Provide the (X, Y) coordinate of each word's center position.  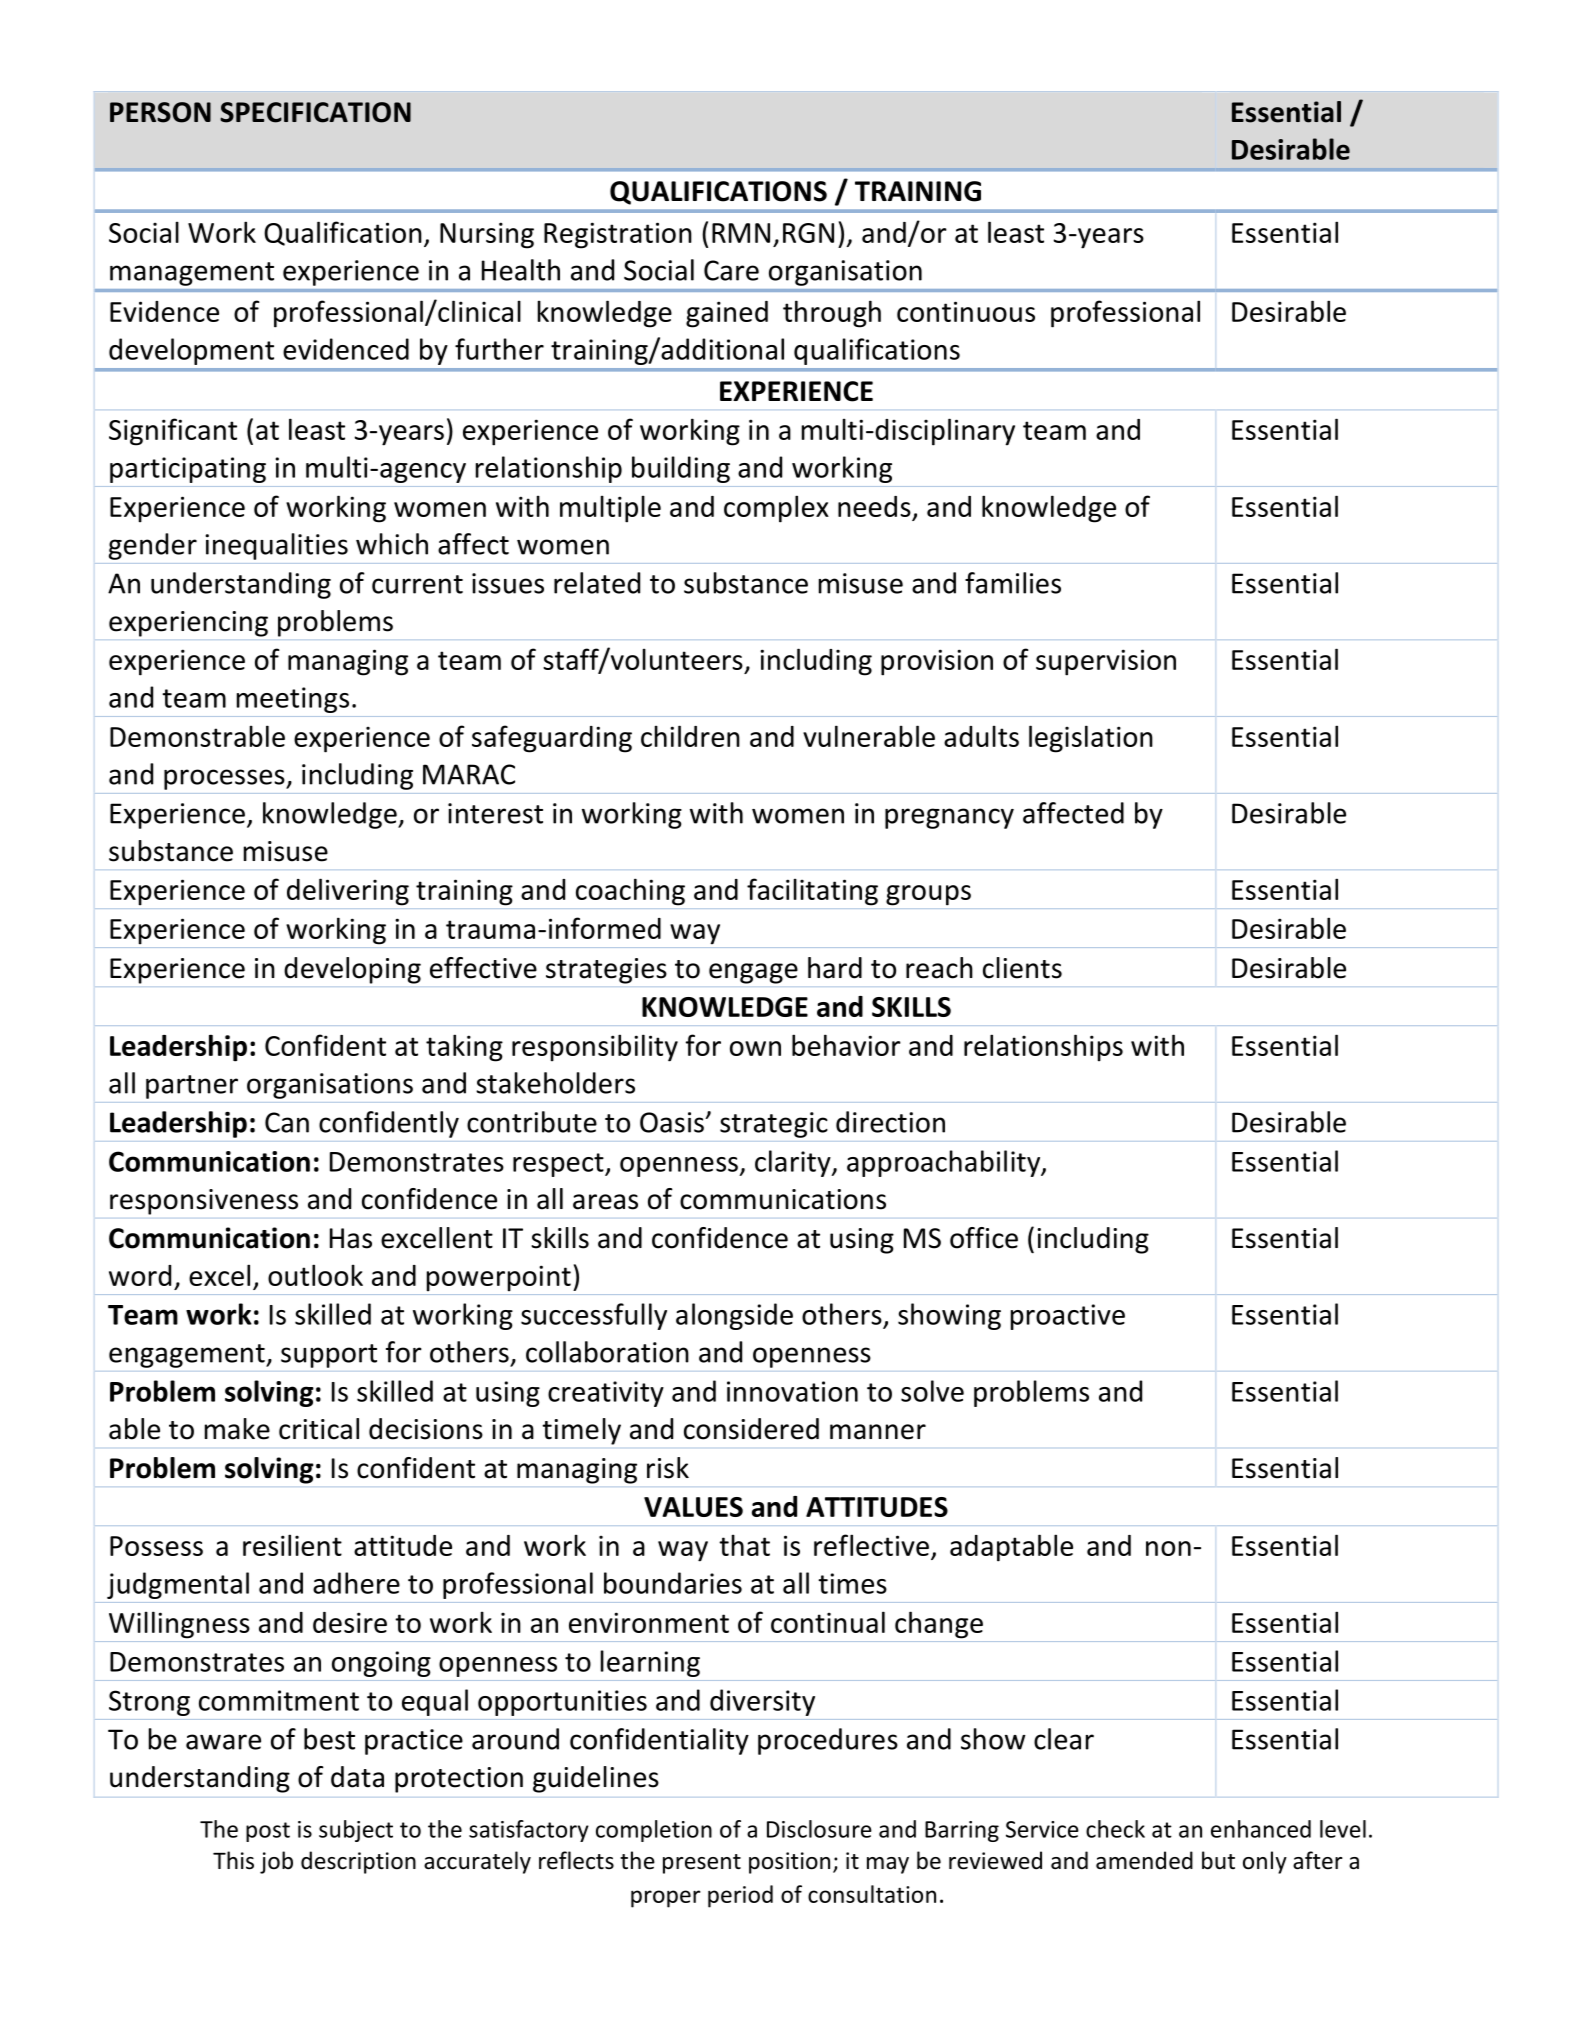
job (276, 1862)
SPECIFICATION (315, 112)
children (690, 736)
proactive (1068, 1317)
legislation (1091, 739)
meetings (293, 700)
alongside (734, 1316)
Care (731, 270)
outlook (315, 1275)
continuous (966, 311)
